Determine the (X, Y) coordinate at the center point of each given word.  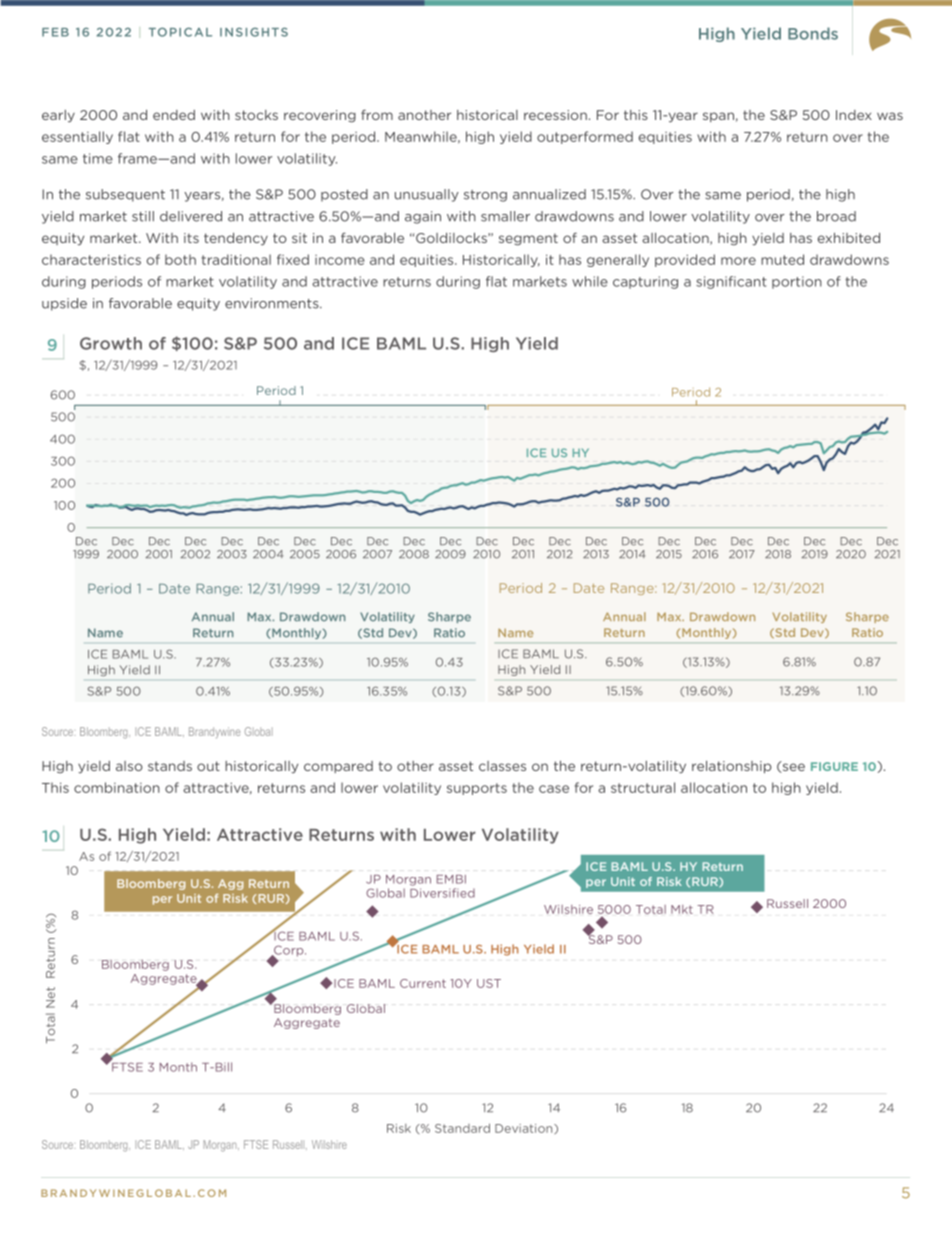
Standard (462, 1128)
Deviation (525, 1129)
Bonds (813, 33)
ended (174, 115)
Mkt (682, 909)
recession (555, 115)
